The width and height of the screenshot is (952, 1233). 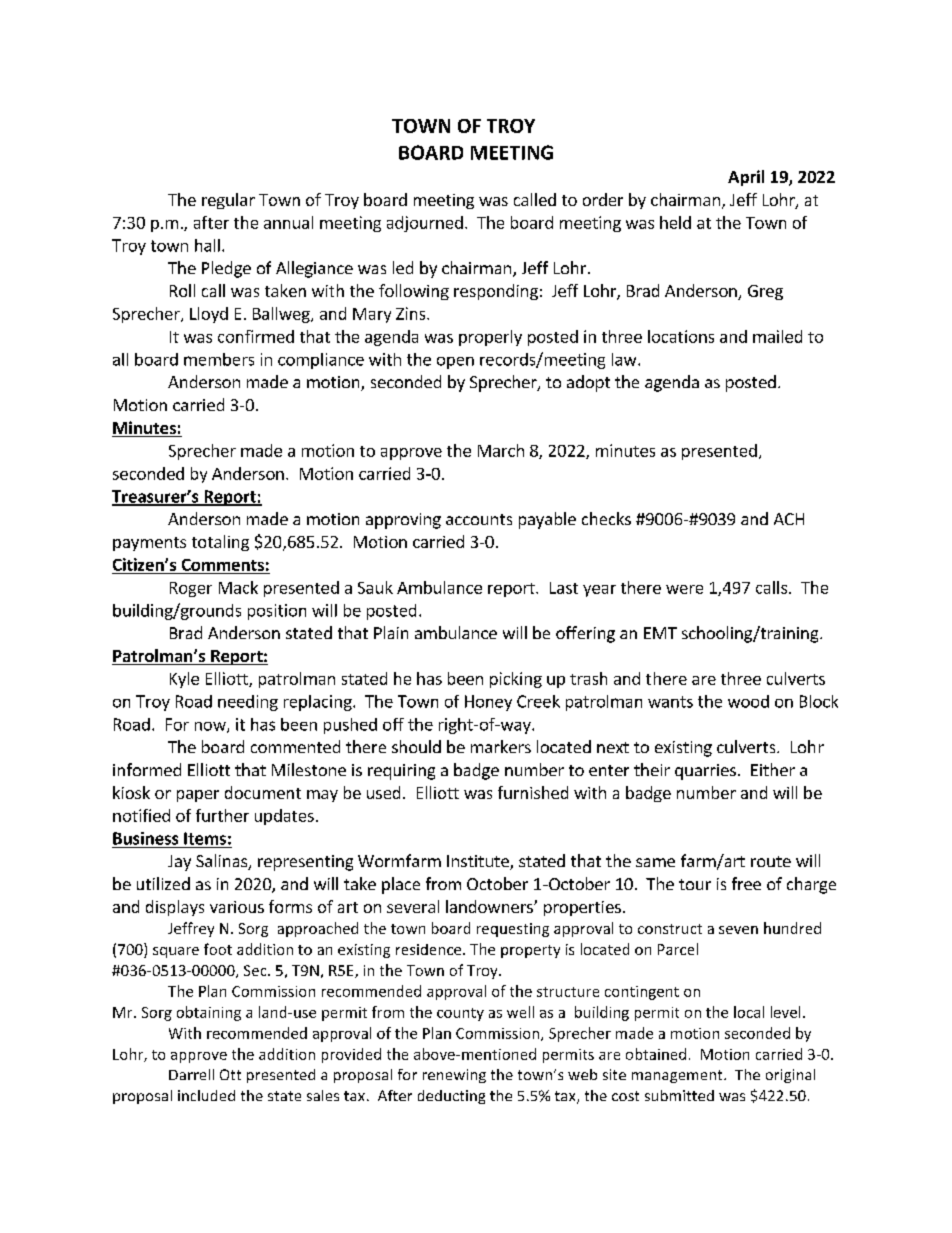 What do you see at coordinates (191, 1074) in the screenshot?
I see `Darrell` at bounding box center [191, 1074].
